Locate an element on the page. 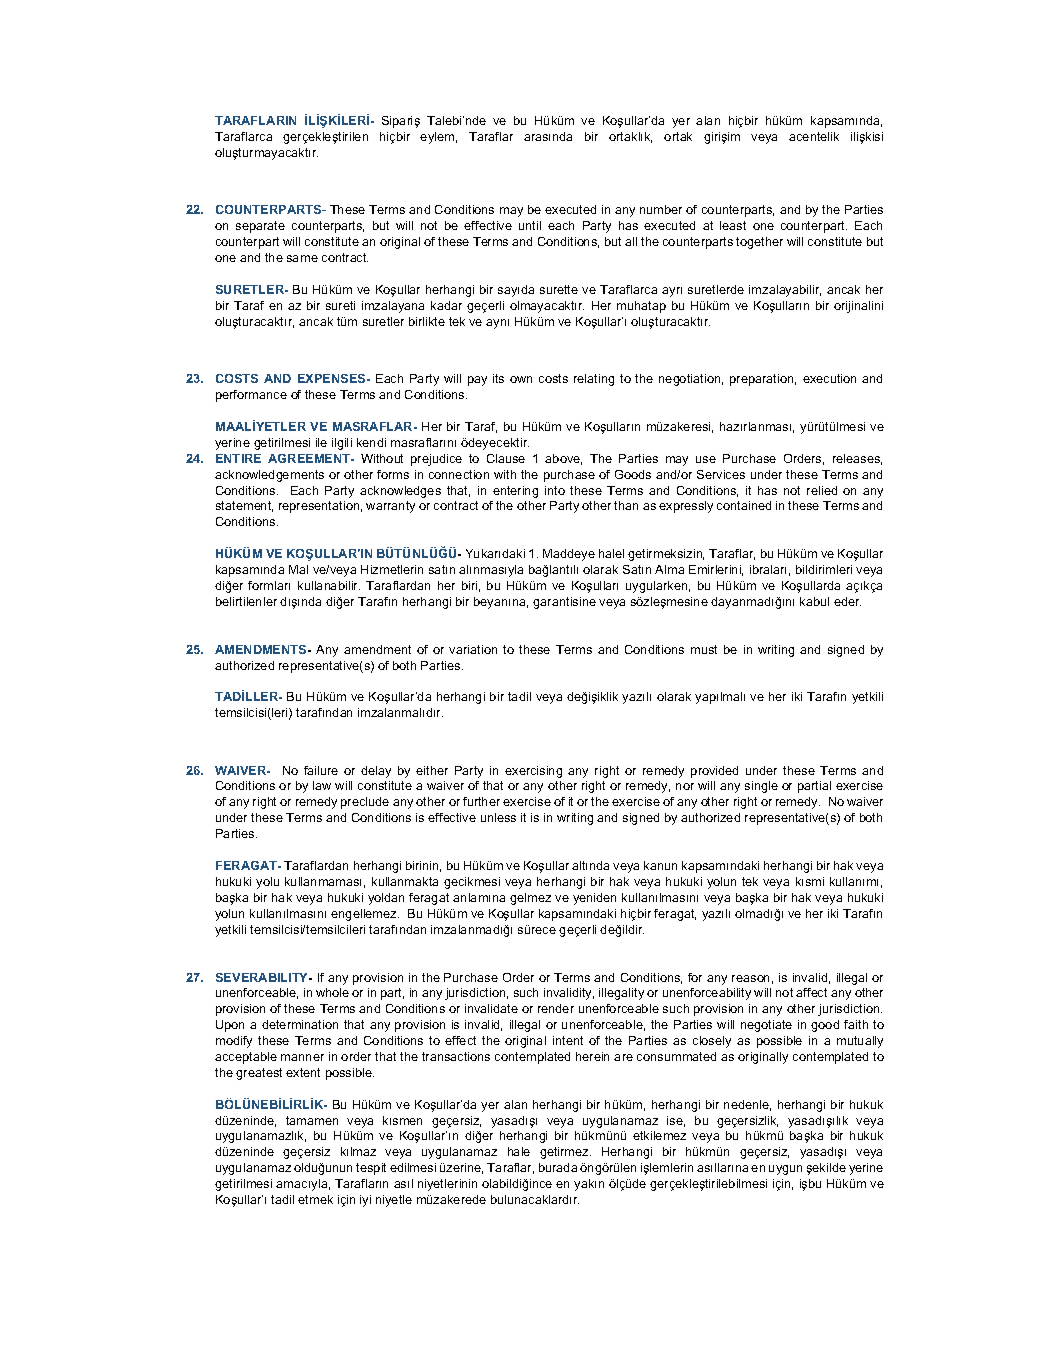 This image has height=1350, width=1043. until is located at coordinates (530, 225).
